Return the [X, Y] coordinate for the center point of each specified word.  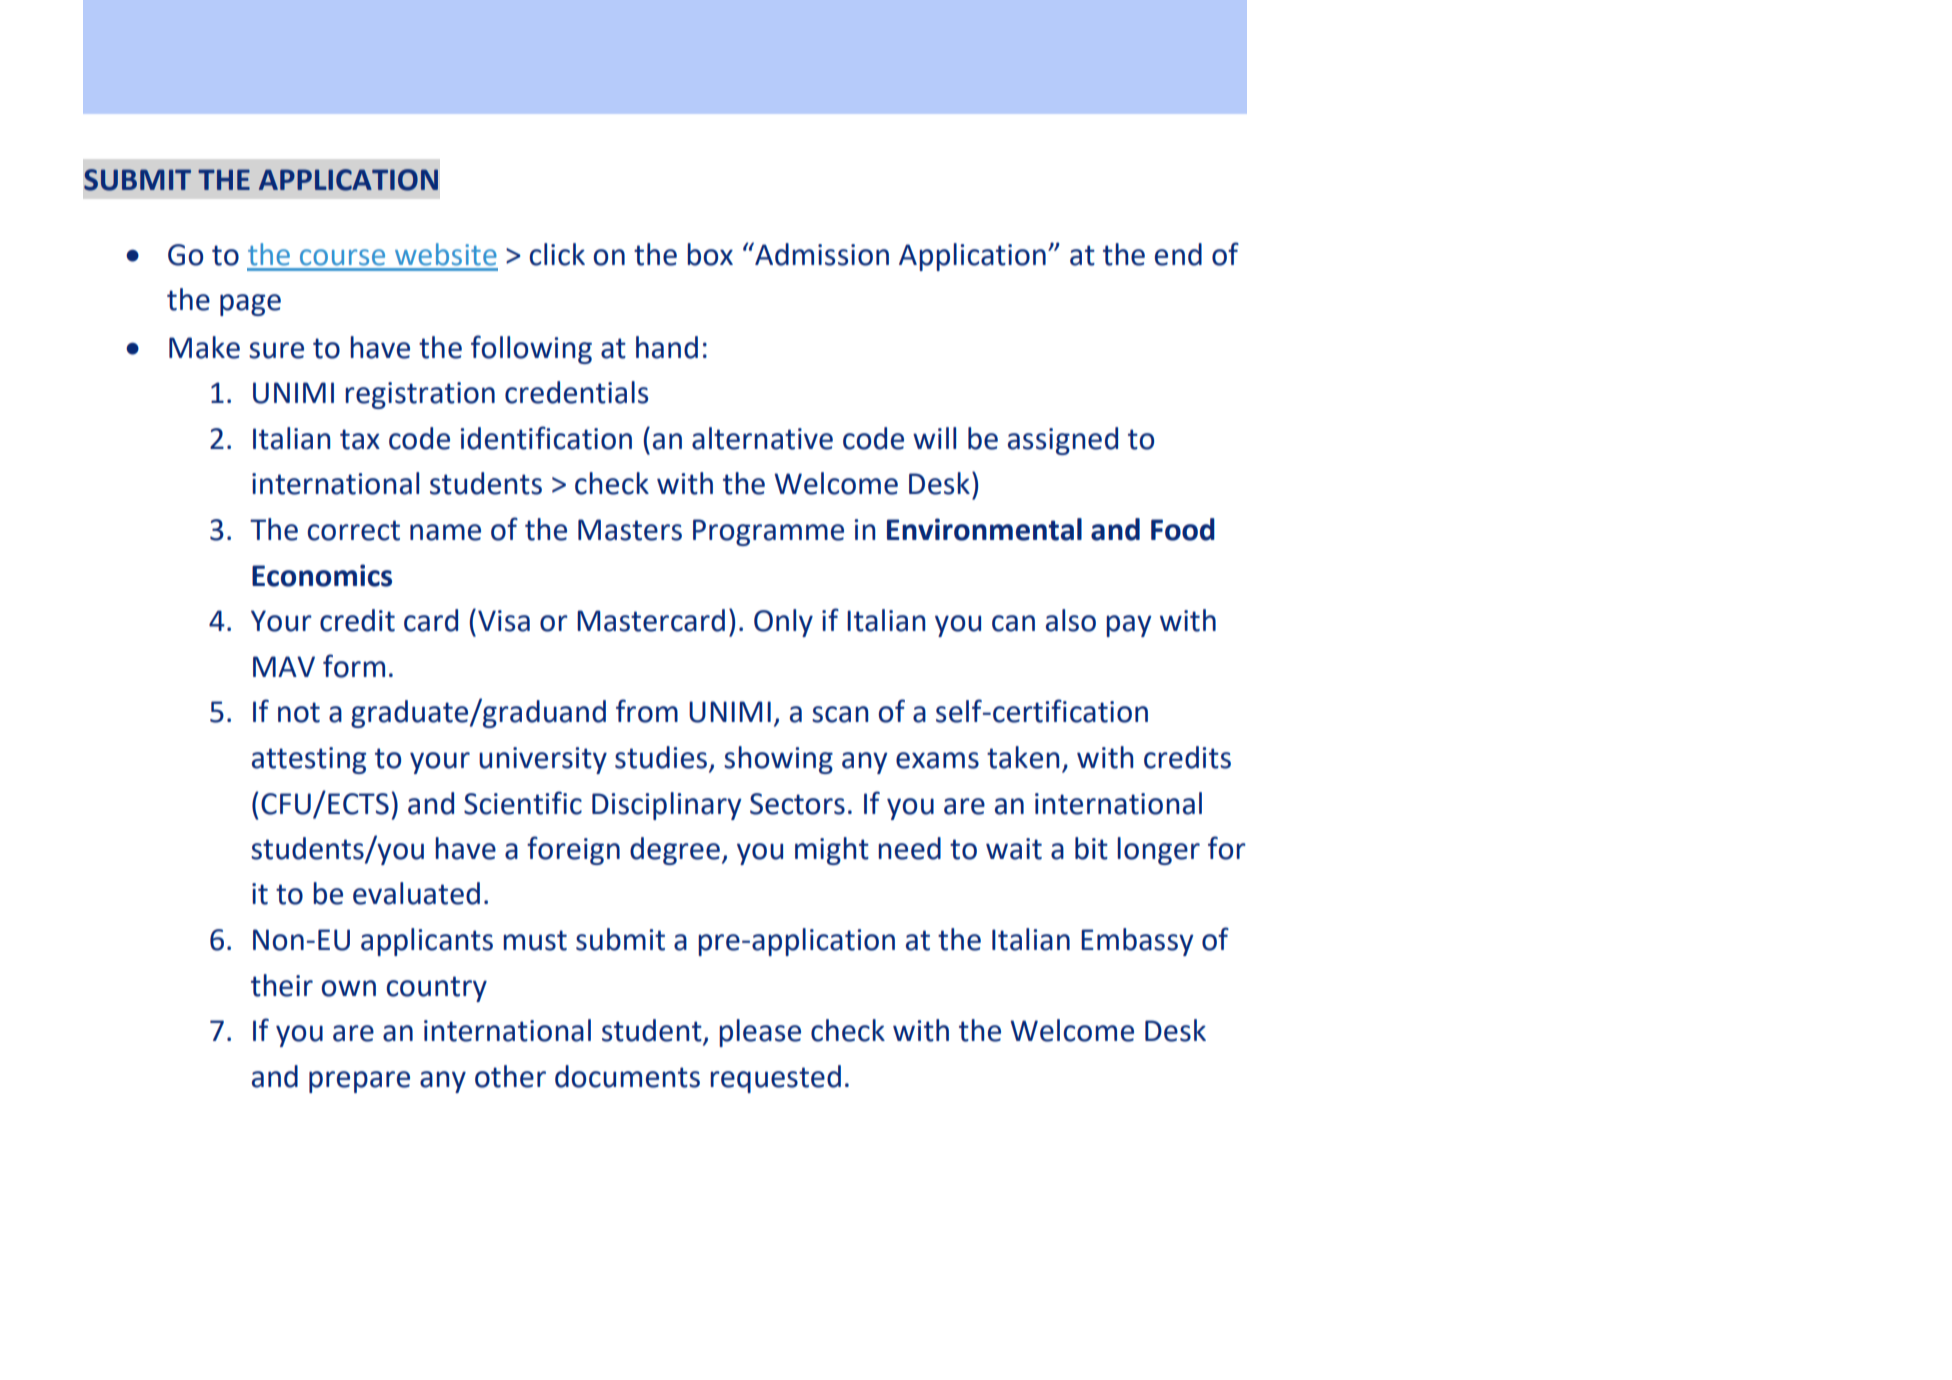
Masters [630, 530]
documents [627, 1076]
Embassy [1137, 942]
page [250, 305]
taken [1023, 757]
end [1178, 254]
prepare [359, 1082]
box [710, 254]
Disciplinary [667, 806]
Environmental [984, 529]
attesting [309, 760]
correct [354, 530]
